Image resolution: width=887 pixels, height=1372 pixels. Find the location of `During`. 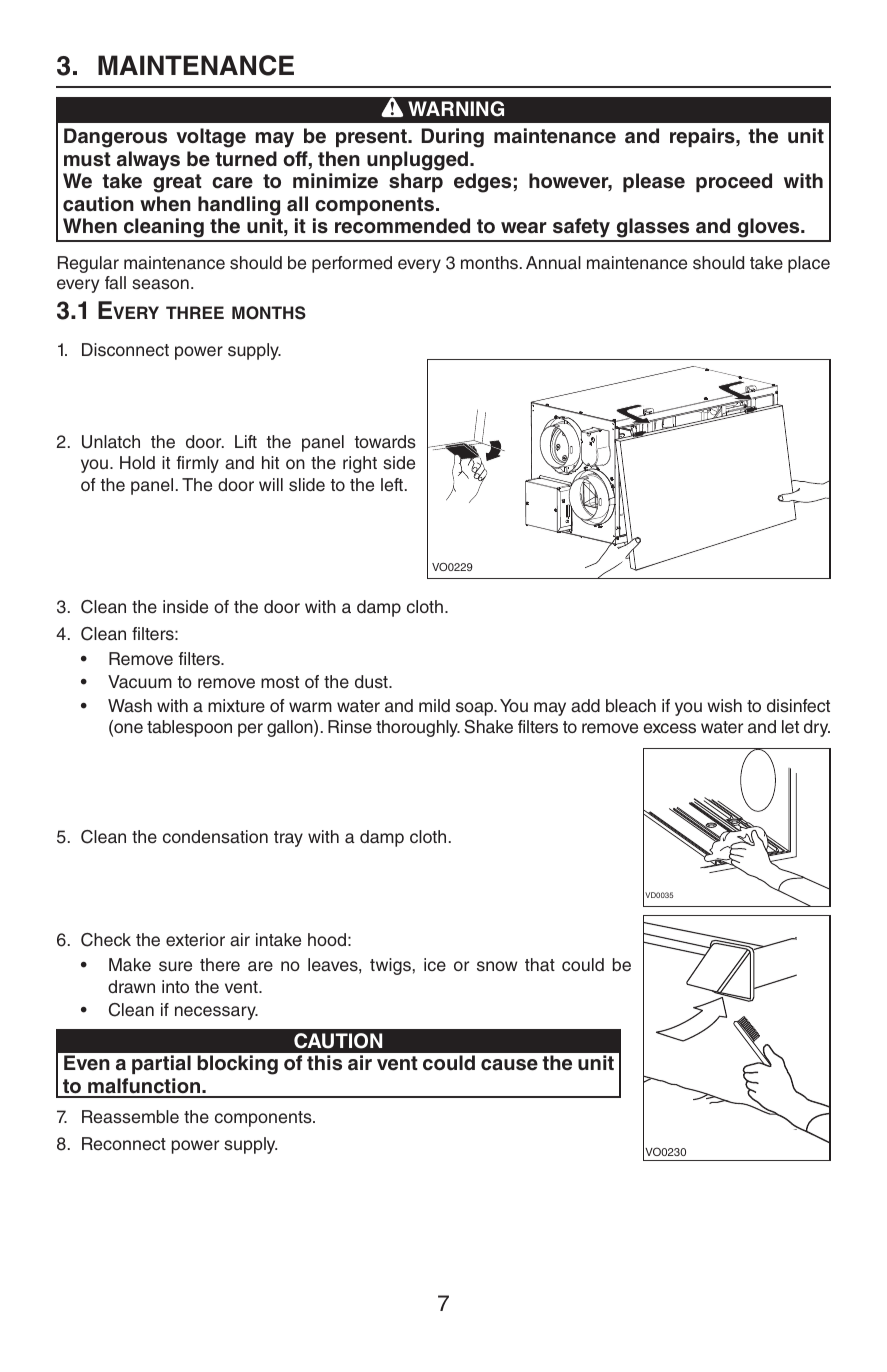

During is located at coordinates (453, 138).
